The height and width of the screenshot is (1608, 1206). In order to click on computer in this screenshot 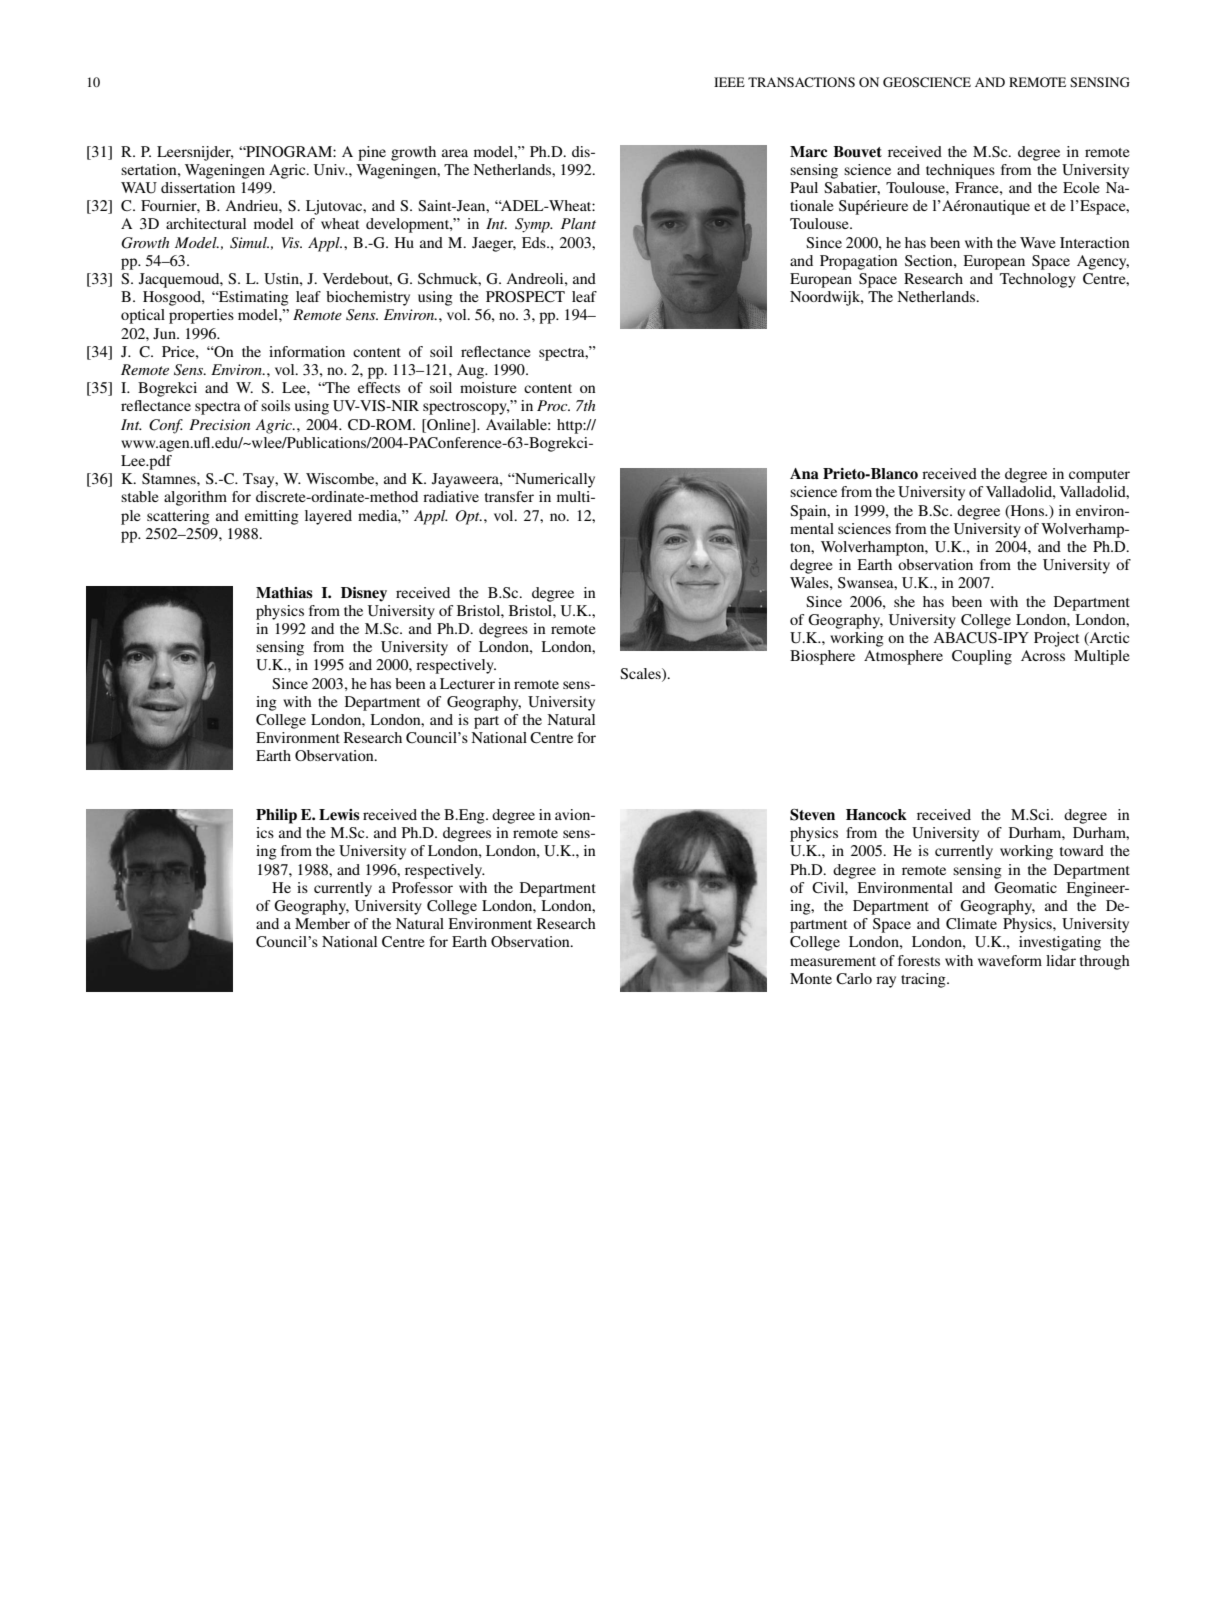, I will do `click(1099, 476)`.
